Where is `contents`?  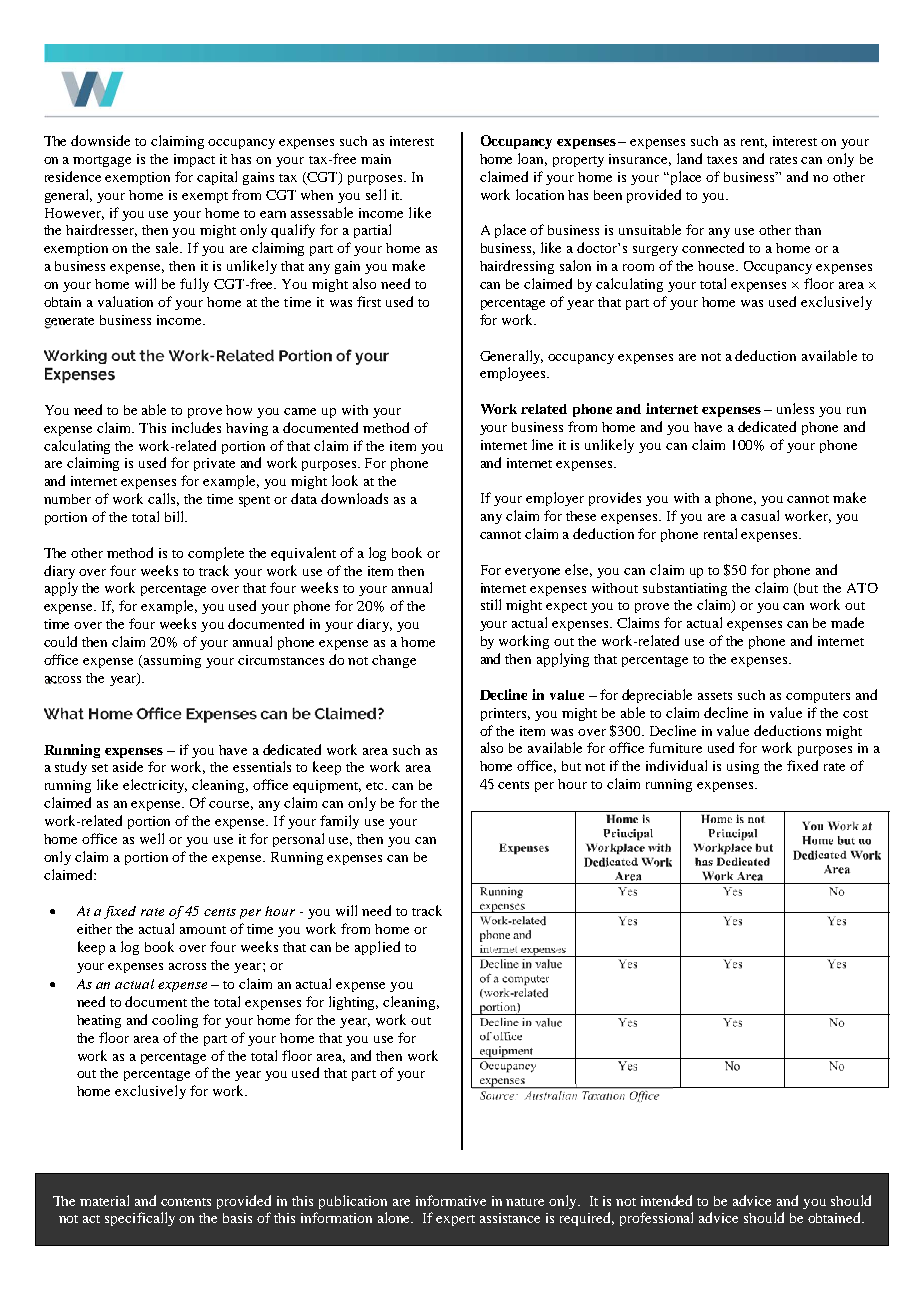
contents is located at coordinates (186, 1202).
